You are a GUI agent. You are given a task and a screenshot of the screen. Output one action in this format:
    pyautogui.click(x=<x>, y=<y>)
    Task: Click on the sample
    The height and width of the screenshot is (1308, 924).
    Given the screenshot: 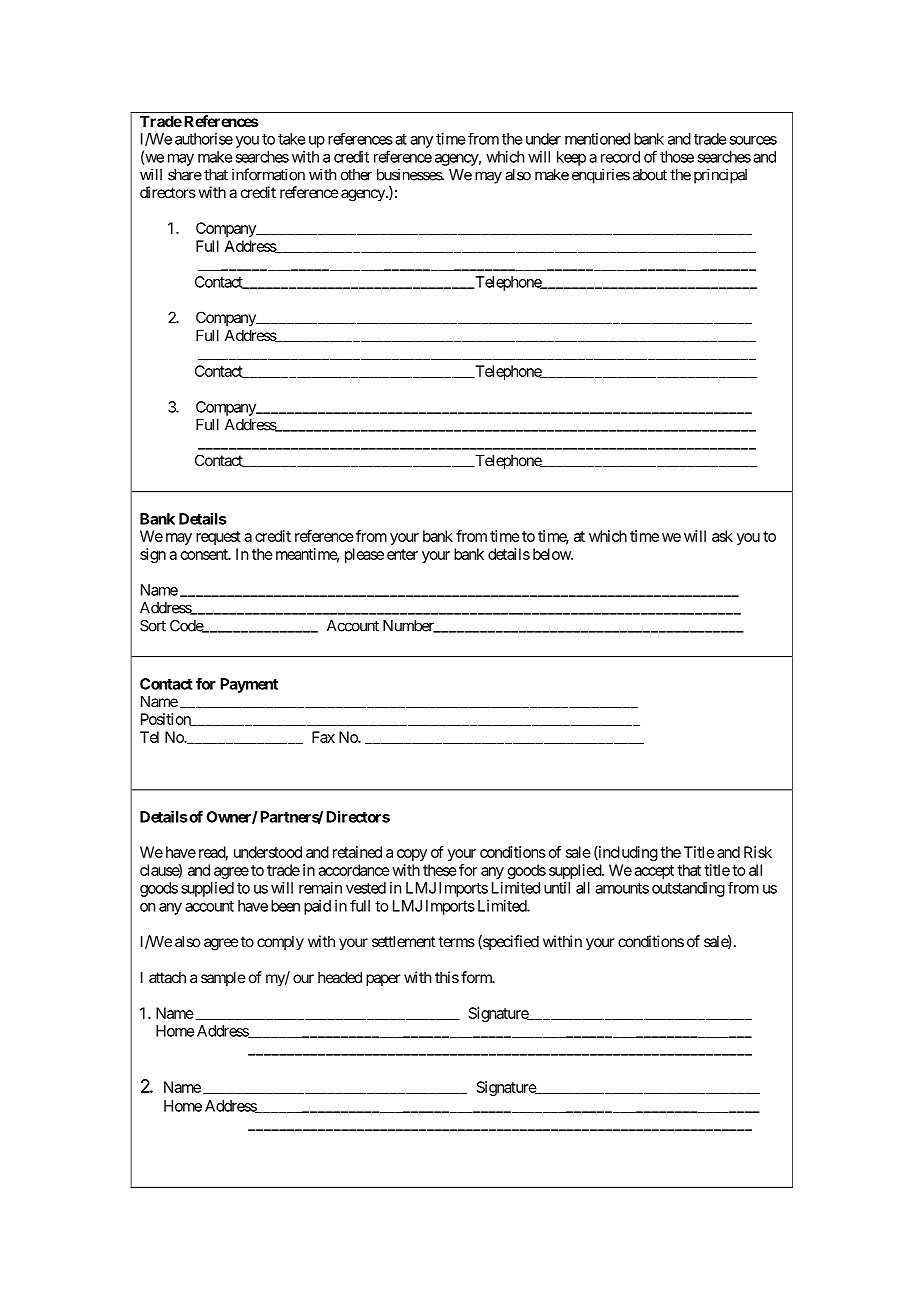 What is the action you would take?
    pyautogui.click(x=223, y=978)
